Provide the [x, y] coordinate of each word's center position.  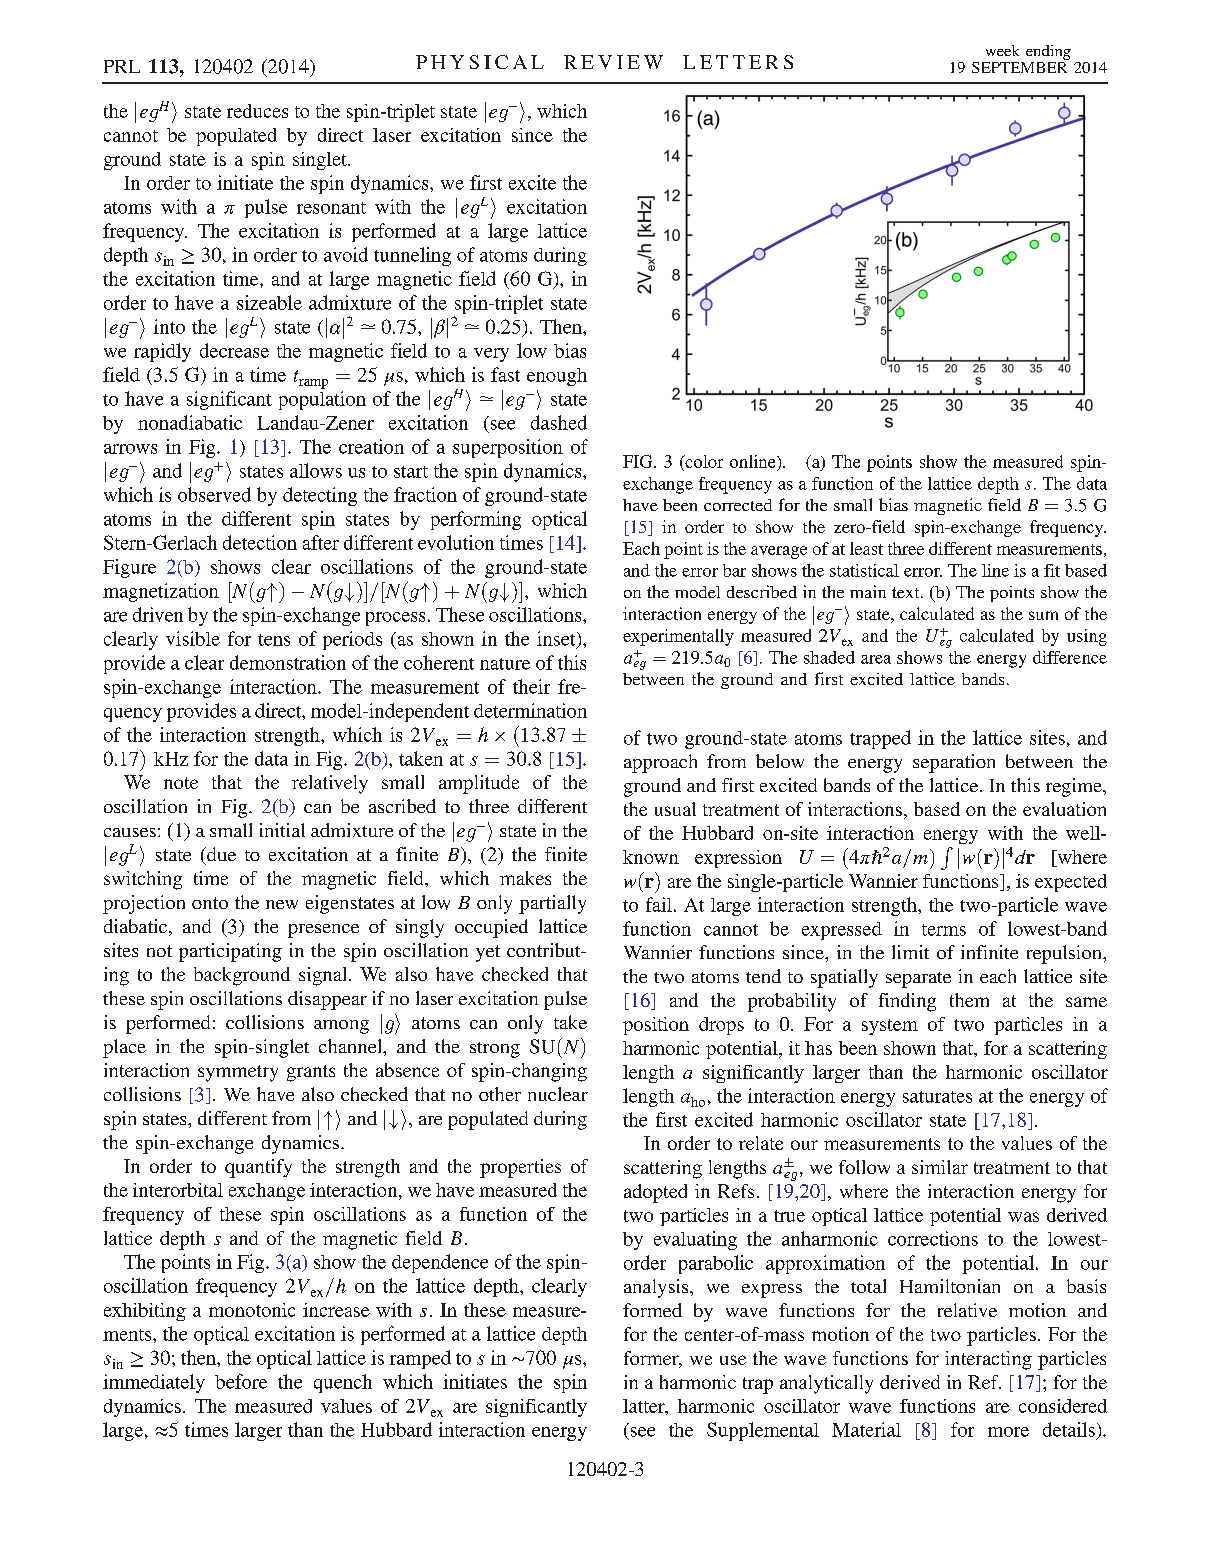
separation [954, 763]
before [241, 1381]
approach [660, 763]
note [181, 783]
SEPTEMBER [1020, 66]
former [652, 1359]
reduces [257, 111]
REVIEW [613, 62]
